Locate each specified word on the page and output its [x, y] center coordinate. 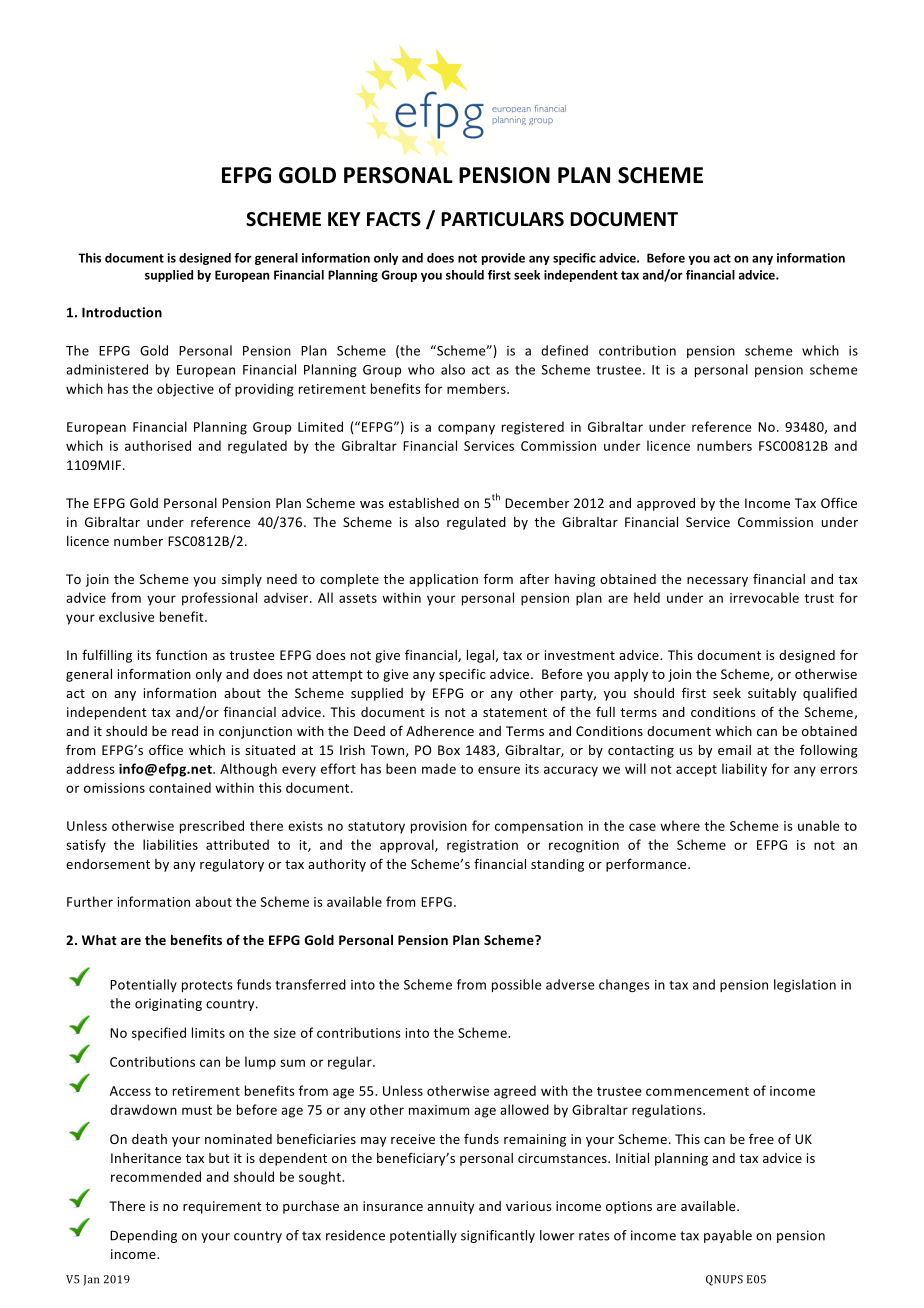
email [734, 750]
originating [168, 1004]
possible [517, 985]
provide [503, 259]
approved [666, 504]
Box [449, 750]
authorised [158, 445]
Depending [143, 1236]
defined [564, 350]
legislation [805, 985]
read [185, 731]
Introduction [122, 312]
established [424, 503]
